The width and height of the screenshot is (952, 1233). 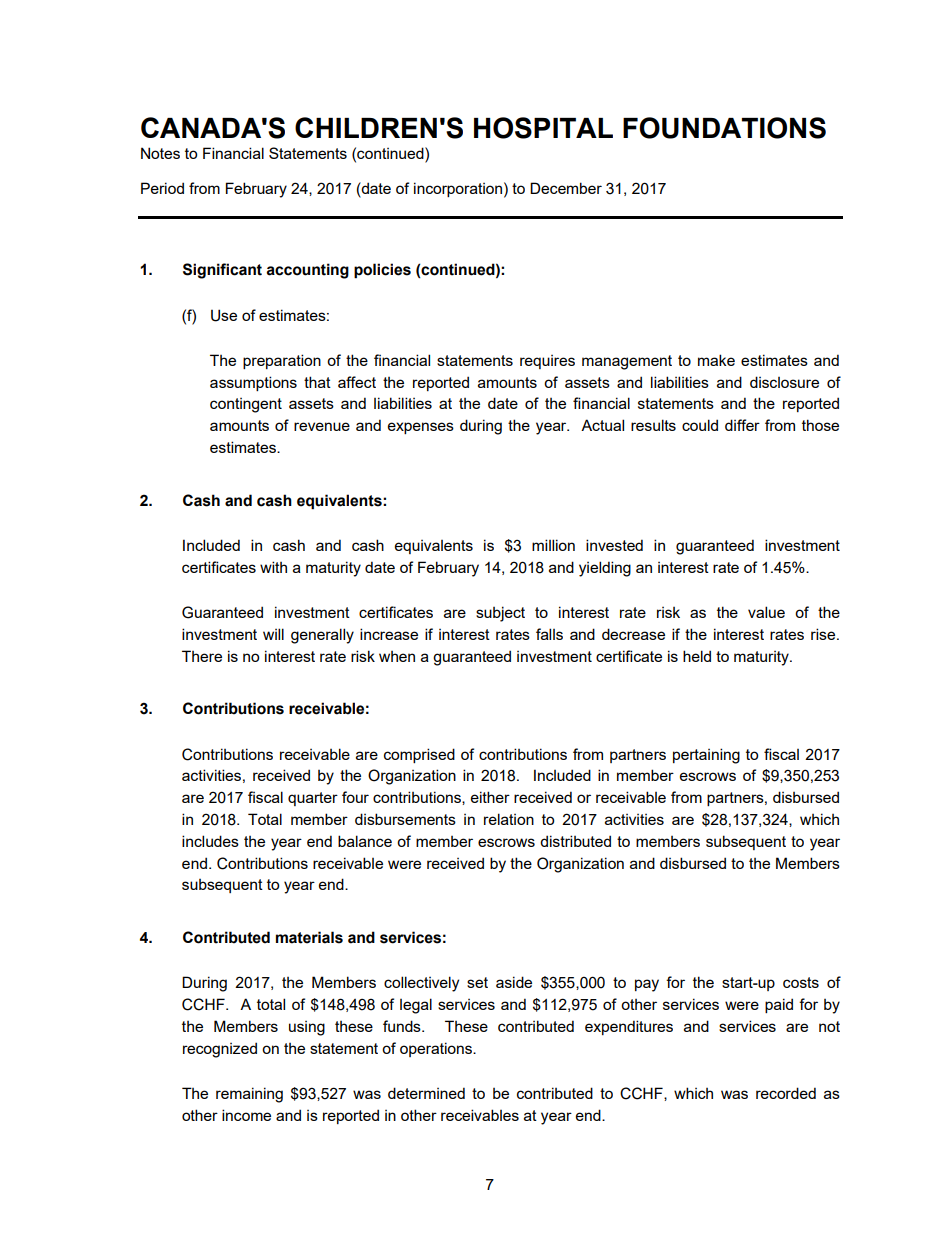 What do you see at coordinates (706, 756) in the screenshot?
I see `pertaining` at bounding box center [706, 756].
